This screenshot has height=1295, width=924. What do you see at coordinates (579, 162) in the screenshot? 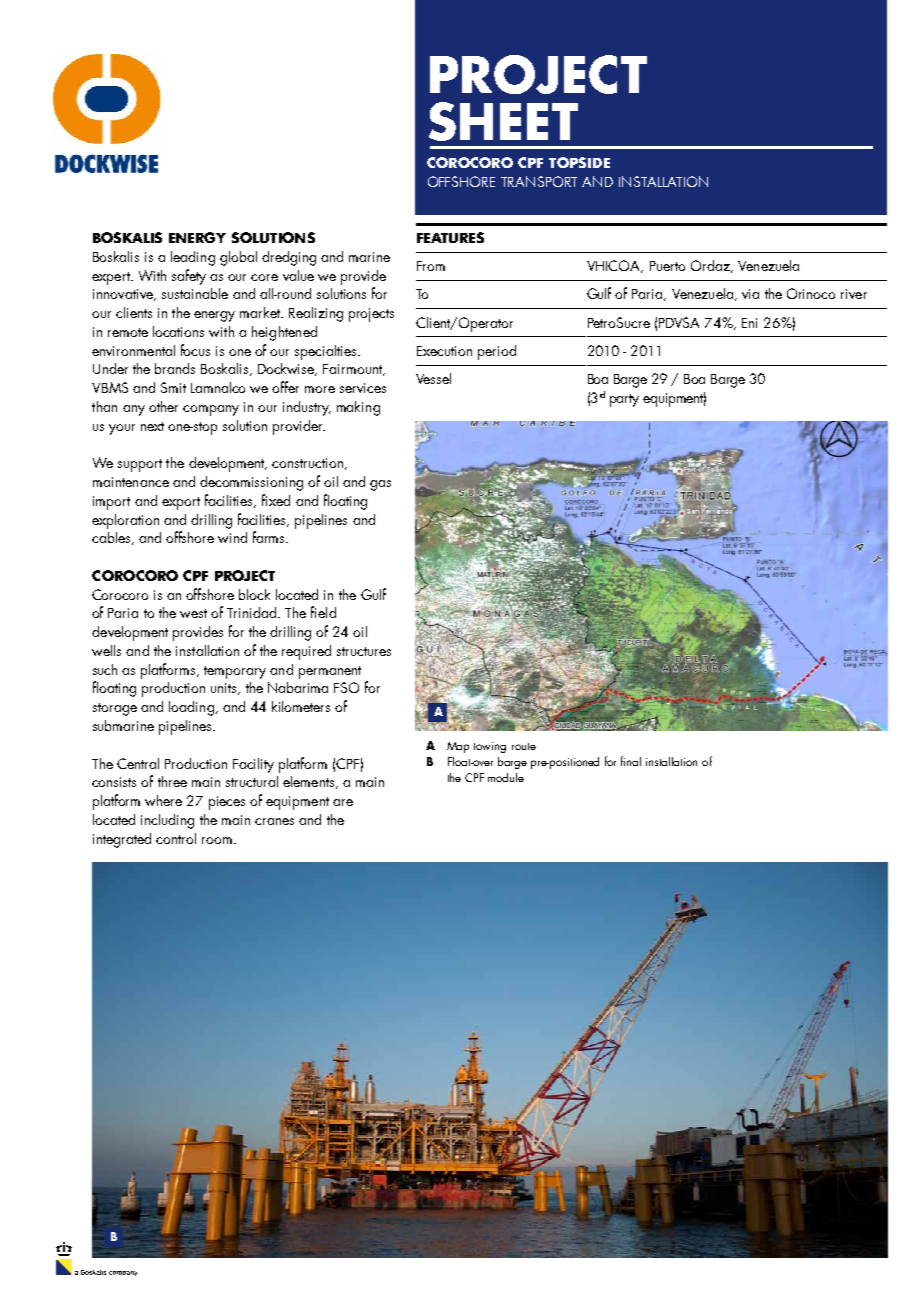
I see `TOPSIDE` at bounding box center [579, 162].
